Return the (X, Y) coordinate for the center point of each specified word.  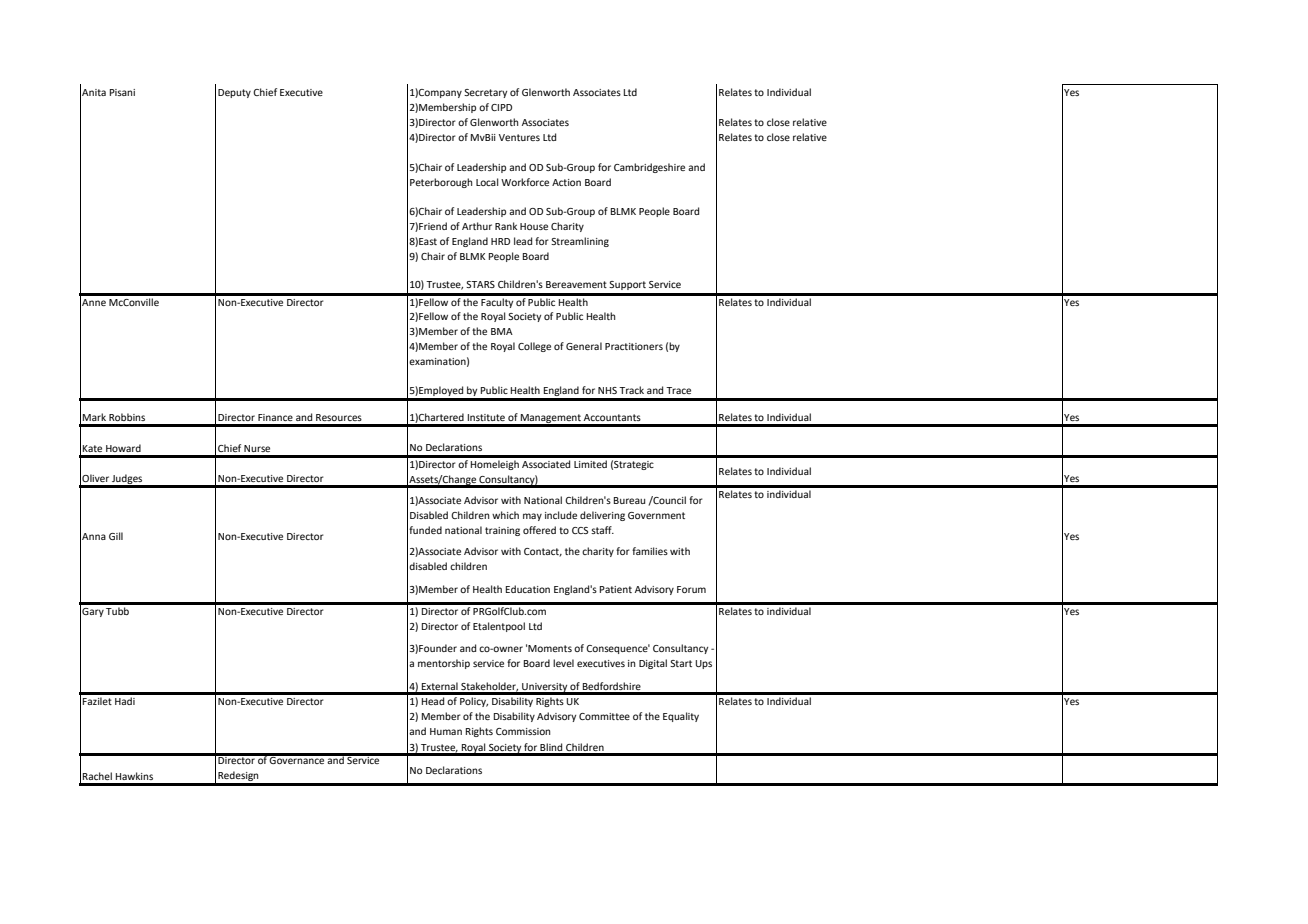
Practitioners (634, 346)
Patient (616, 589)
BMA (502, 331)
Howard (123, 448)
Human (446, 731)
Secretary (485, 93)
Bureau (629, 500)
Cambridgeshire (649, 168)
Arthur (477, 226)
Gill (116, 536)
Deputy (234, 93)
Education (528, 589)
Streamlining (580, 242)
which (505, 515)
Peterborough (441, 183)
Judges (127, 480)
